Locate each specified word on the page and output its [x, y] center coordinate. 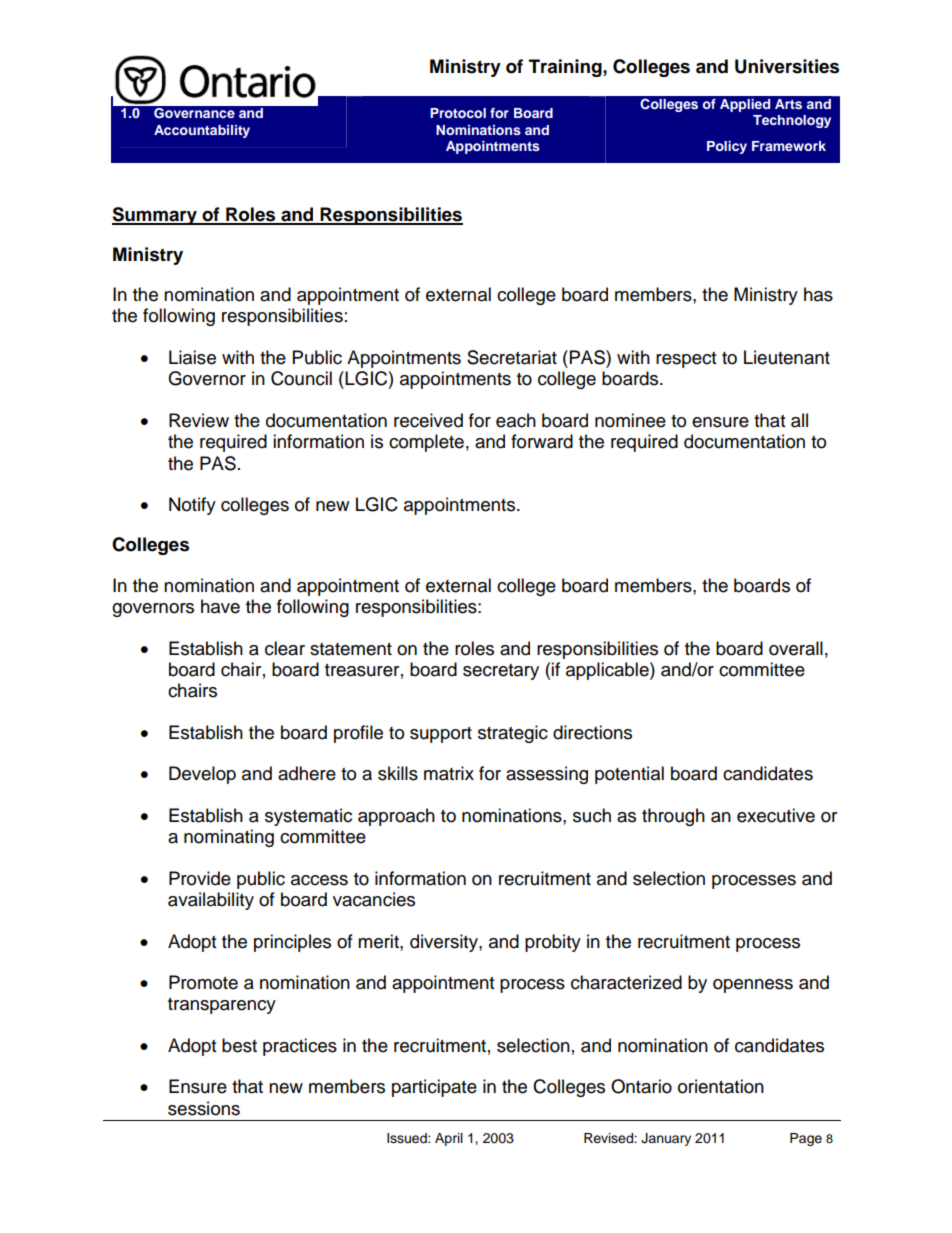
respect [686, 360]
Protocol [458, 113]
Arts [788, 104]
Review [199, 420]
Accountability [202, 131]
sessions [204, 1108]
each [516, 420]
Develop [202, 775]
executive [776, 815]
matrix [449, 773]
